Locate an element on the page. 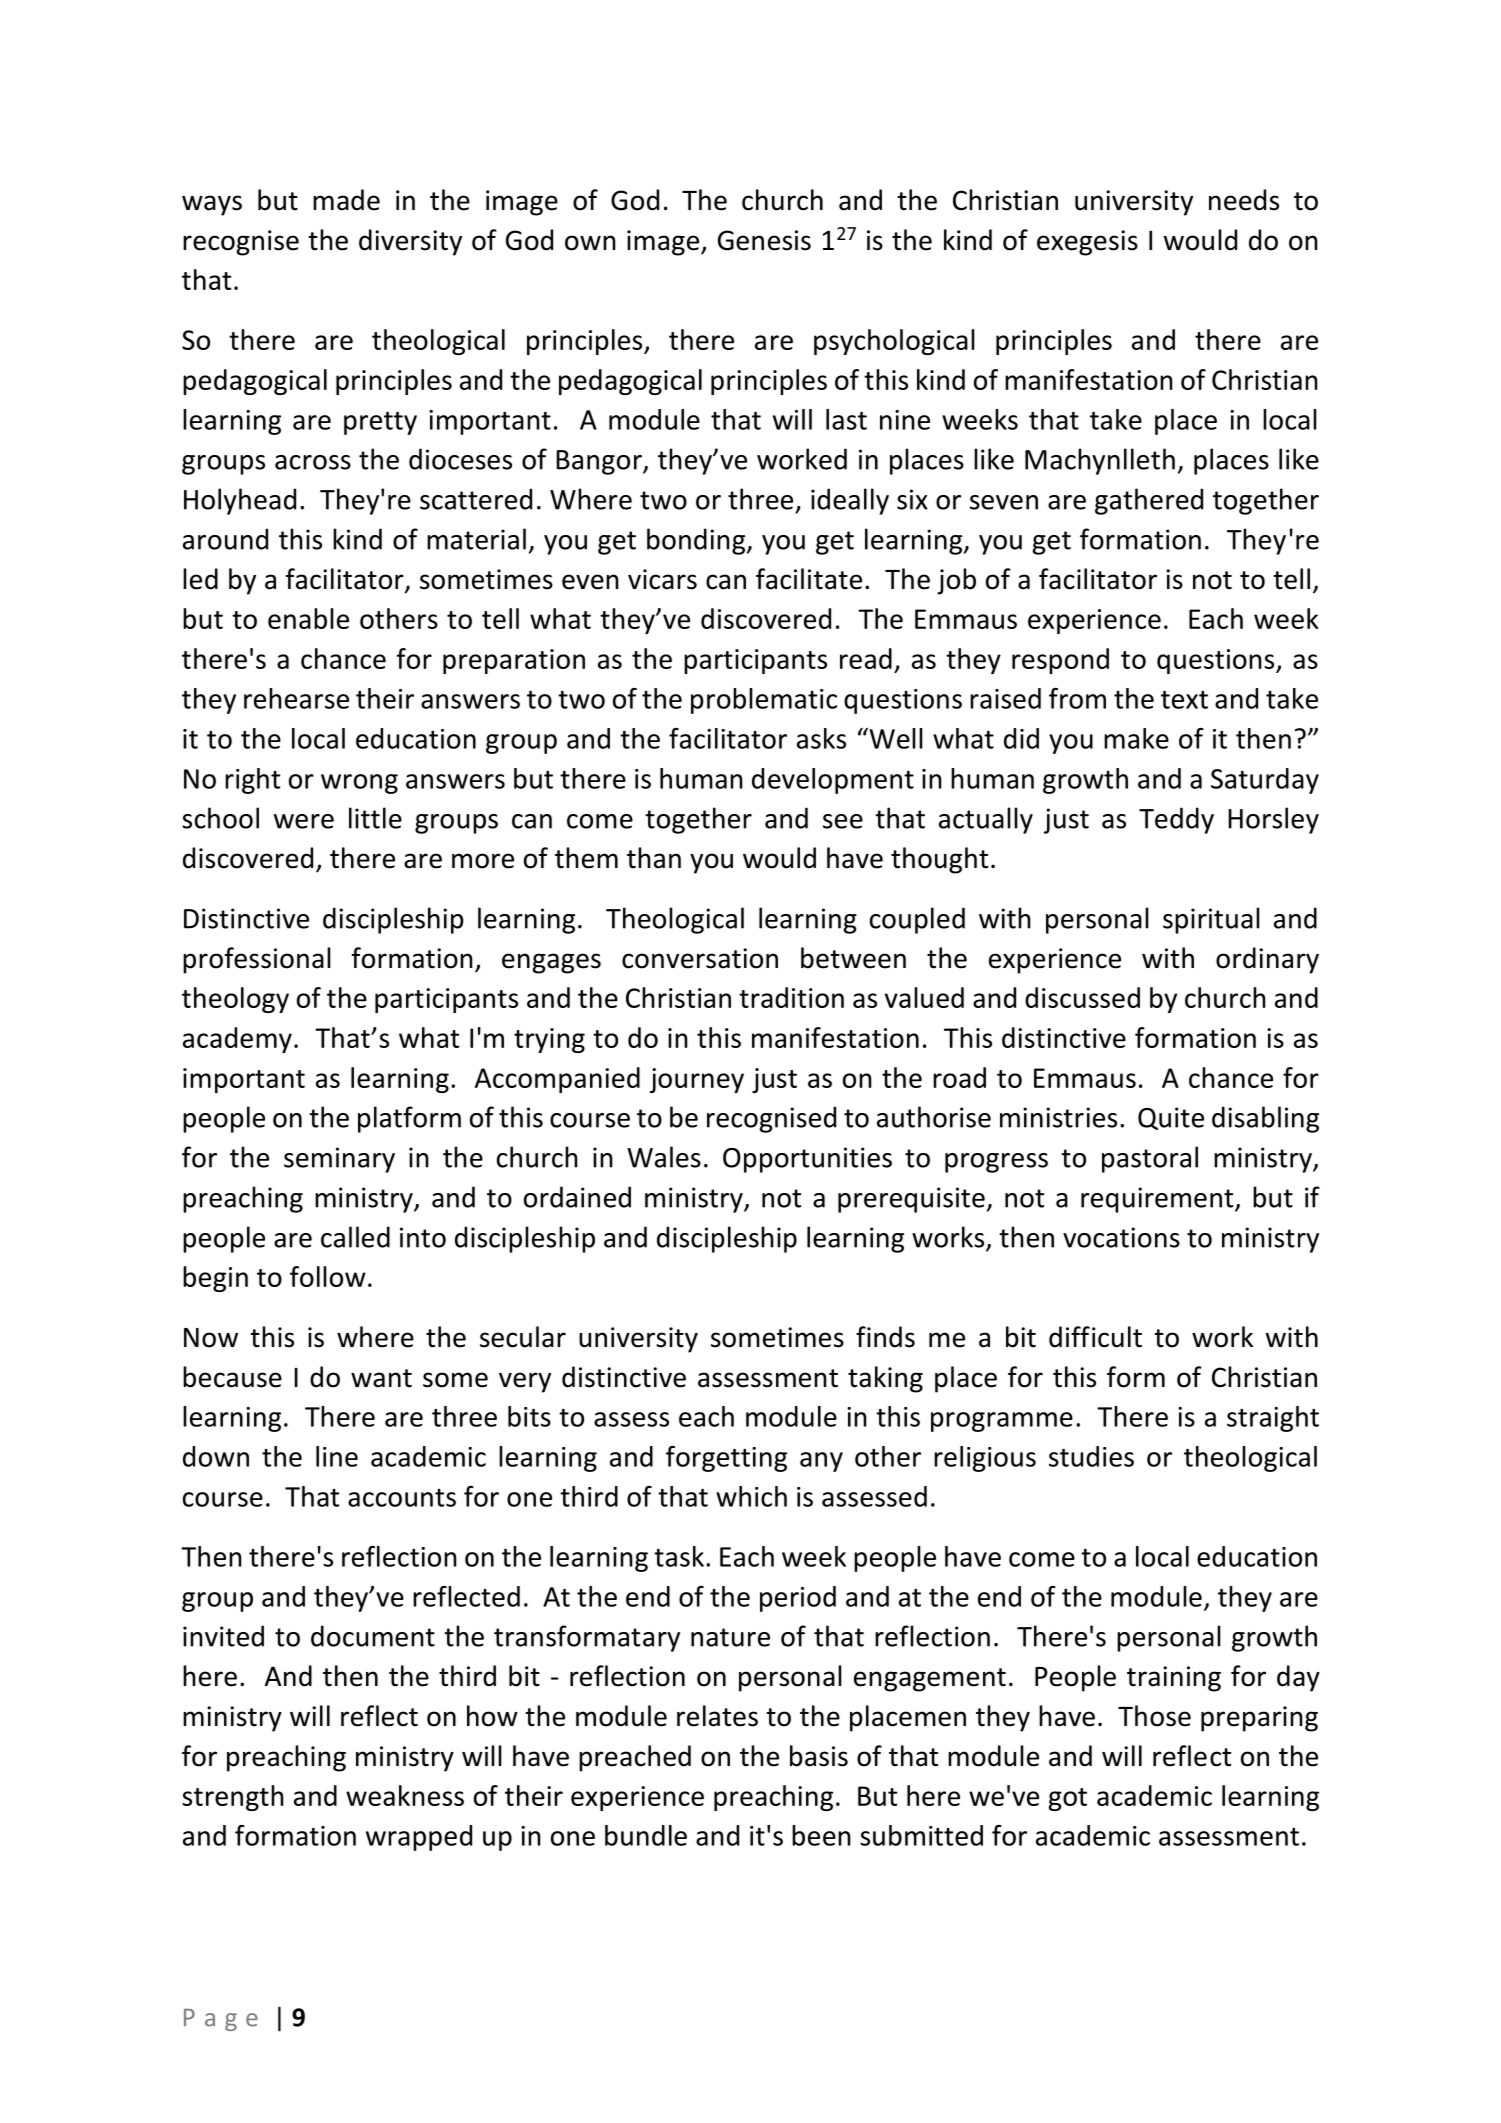  made is located at coordinates (346, 200).
